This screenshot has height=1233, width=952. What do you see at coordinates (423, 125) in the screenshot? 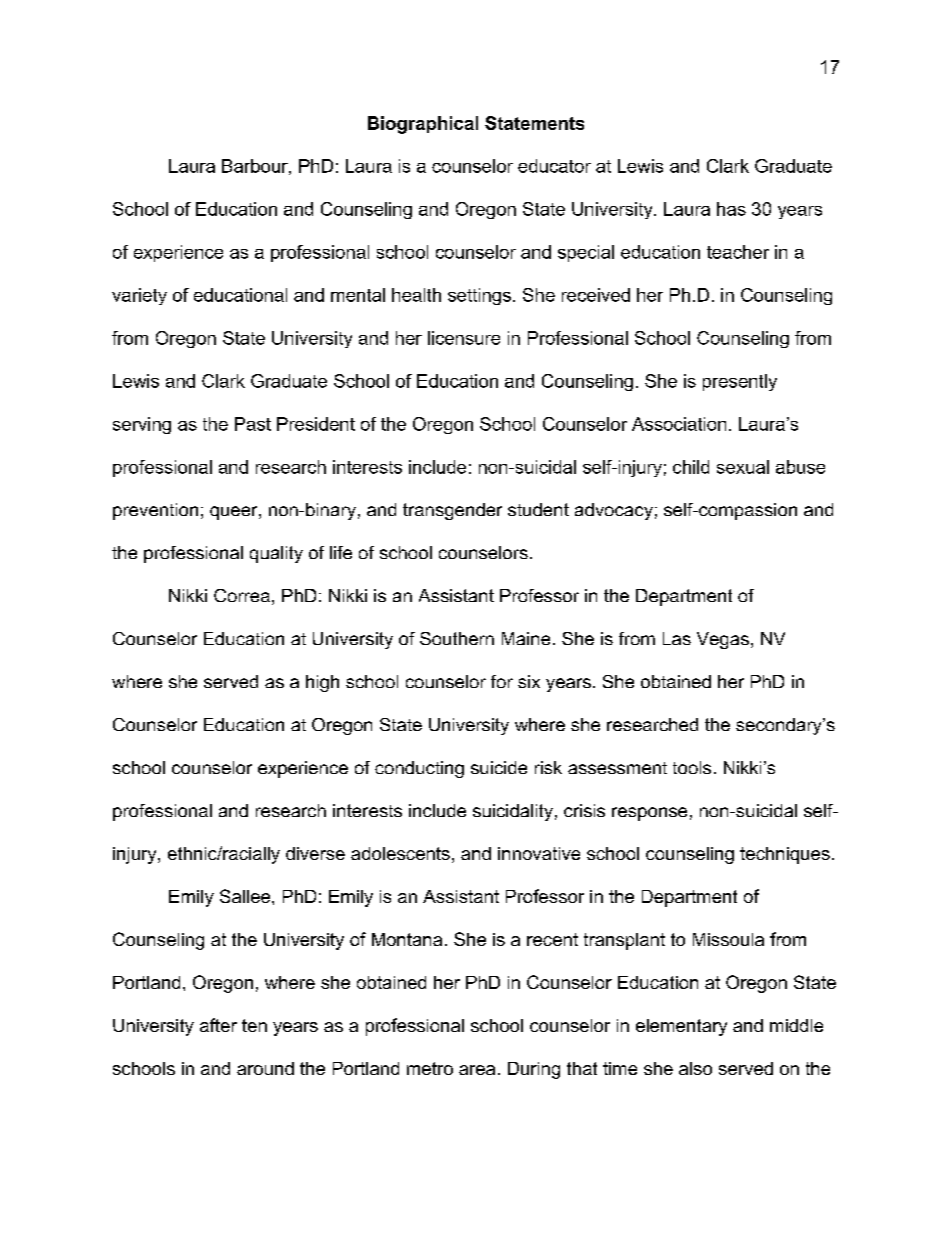
I see `Biographical` at bounding box center [423, 125].
